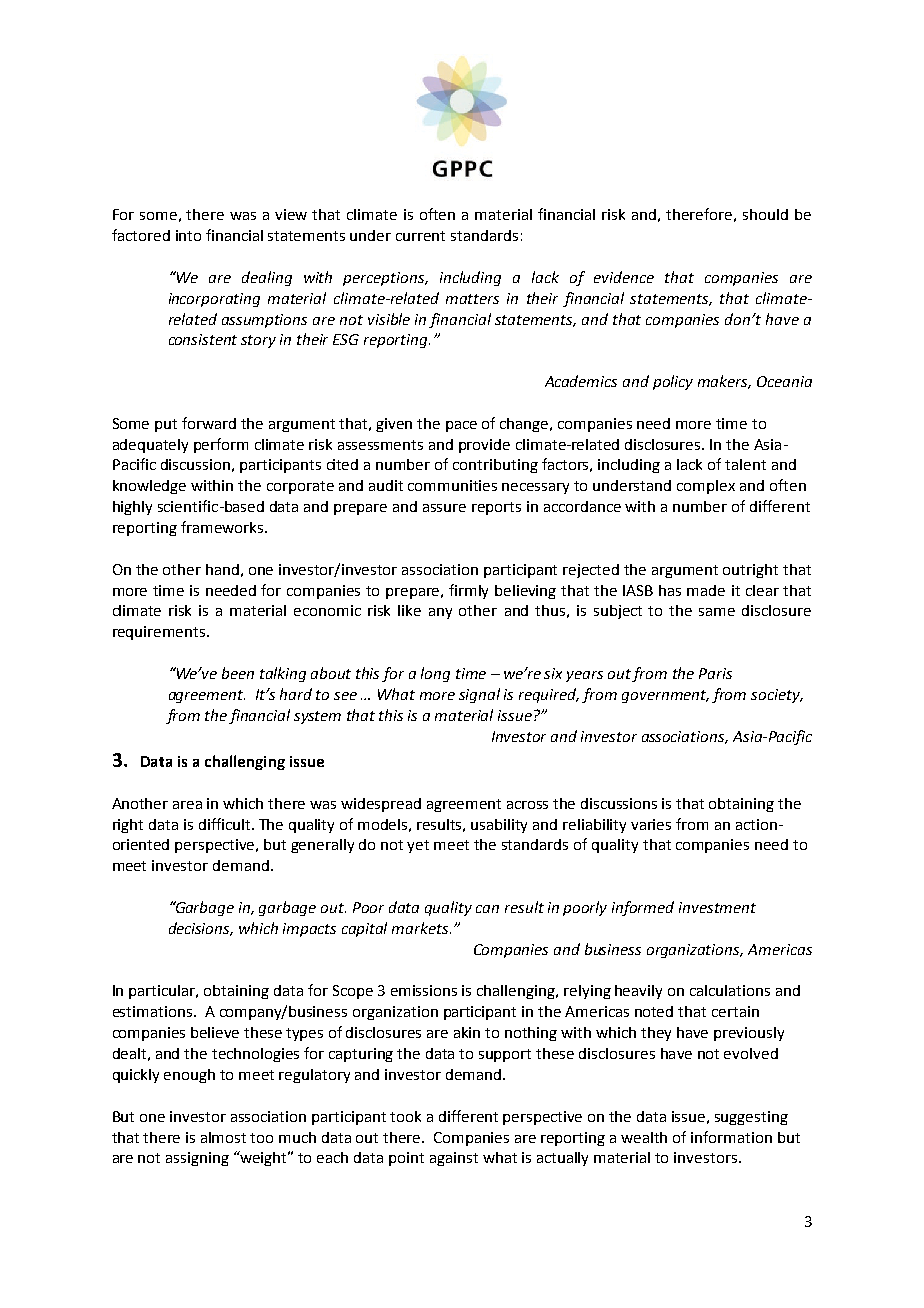 The width and height of the screenshot is (924, 1308). I want to click on should, so click(765, 214).
